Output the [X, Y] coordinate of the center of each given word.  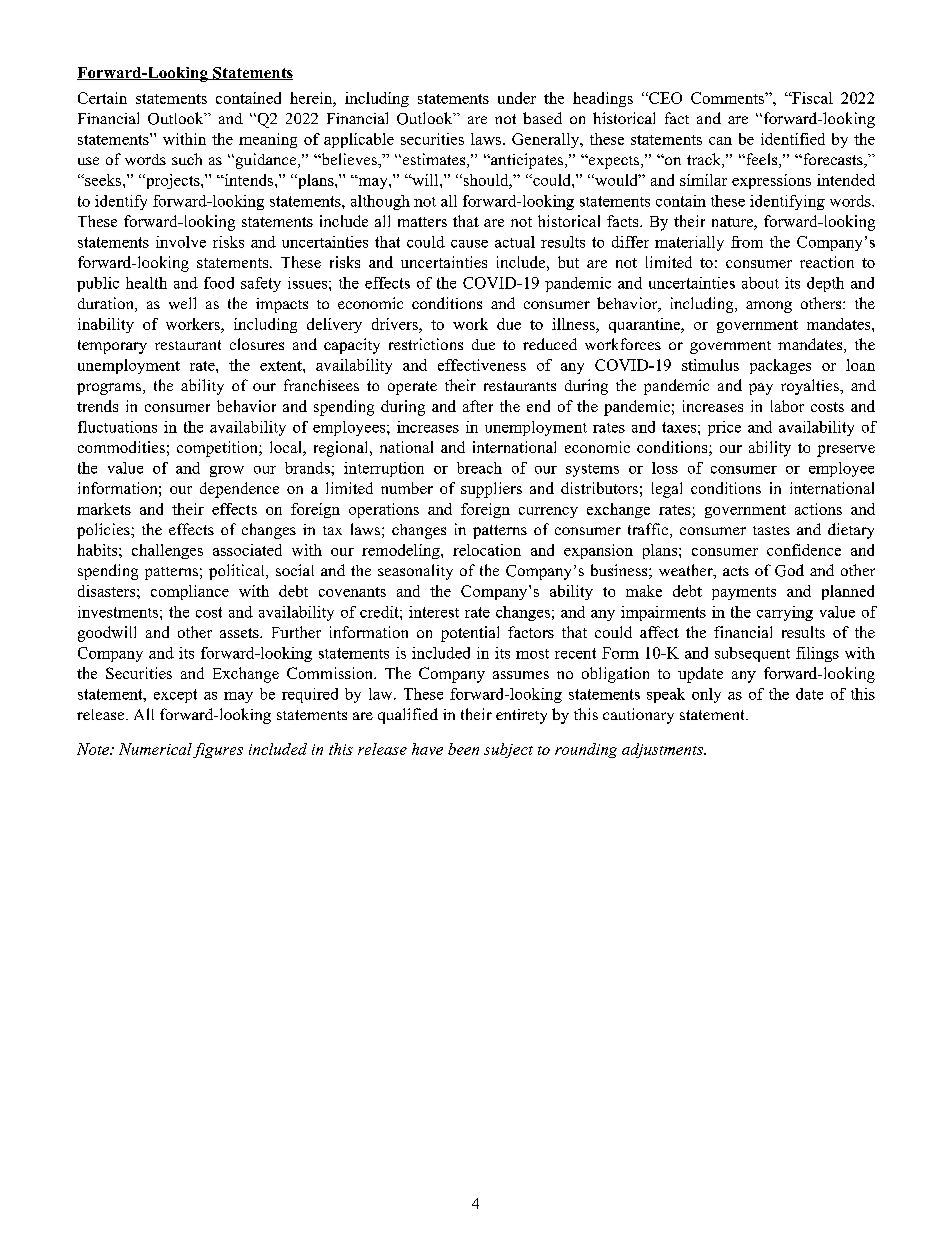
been [463, 749]
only [706, 695]
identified [793, 139]
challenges [167, 551]
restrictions [426, 344]
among [769, 307]
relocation [487, 550]
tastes [771, 530]
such [187, 159]
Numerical [155, 749]
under [517, 98]
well [182, 303]
